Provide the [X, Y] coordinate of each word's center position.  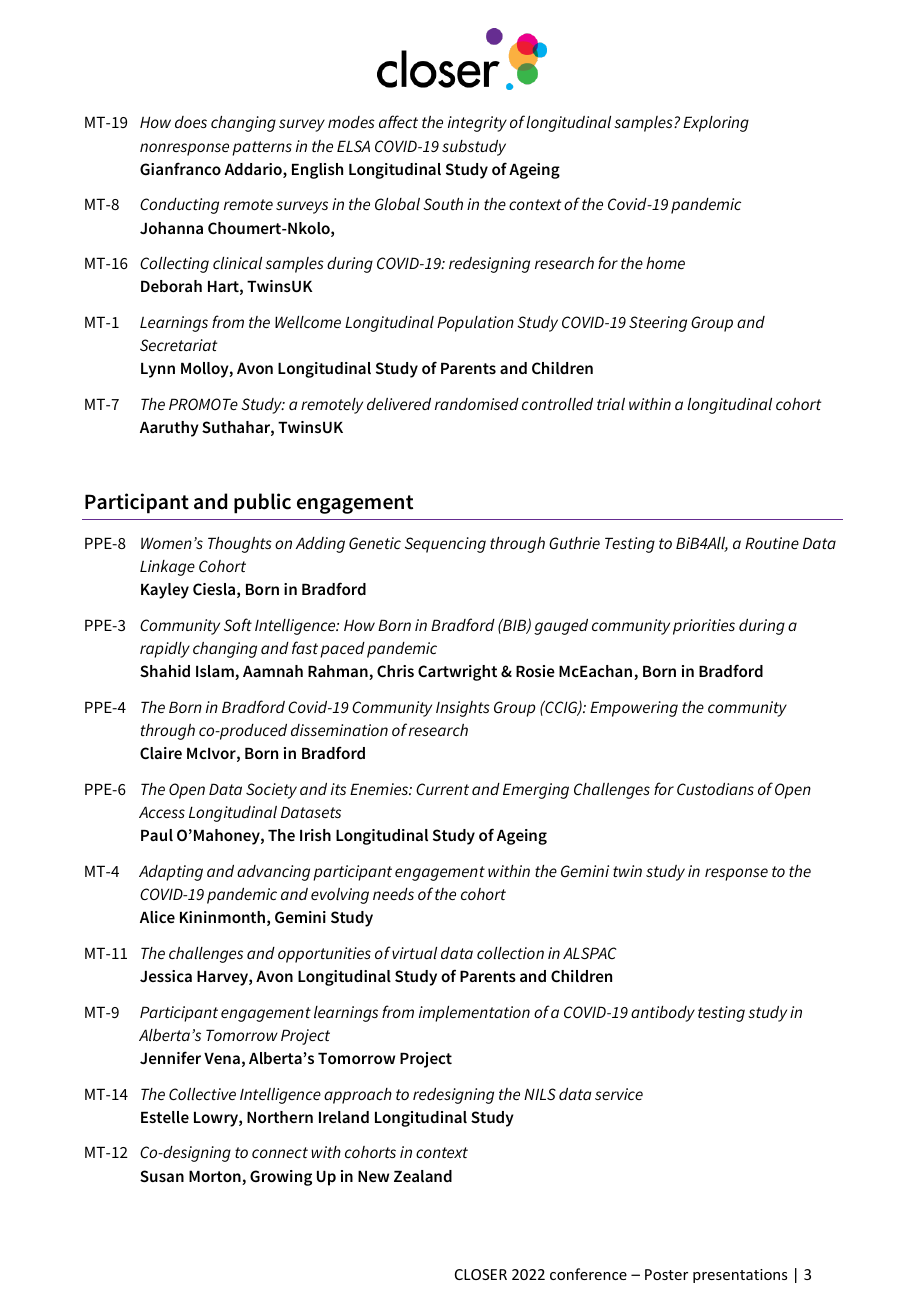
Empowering [634, 709]
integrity [477, 124]
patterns [262, 148]
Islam [216, 672]
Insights [463, 709]
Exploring [716, 124]
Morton [216, 1178]
